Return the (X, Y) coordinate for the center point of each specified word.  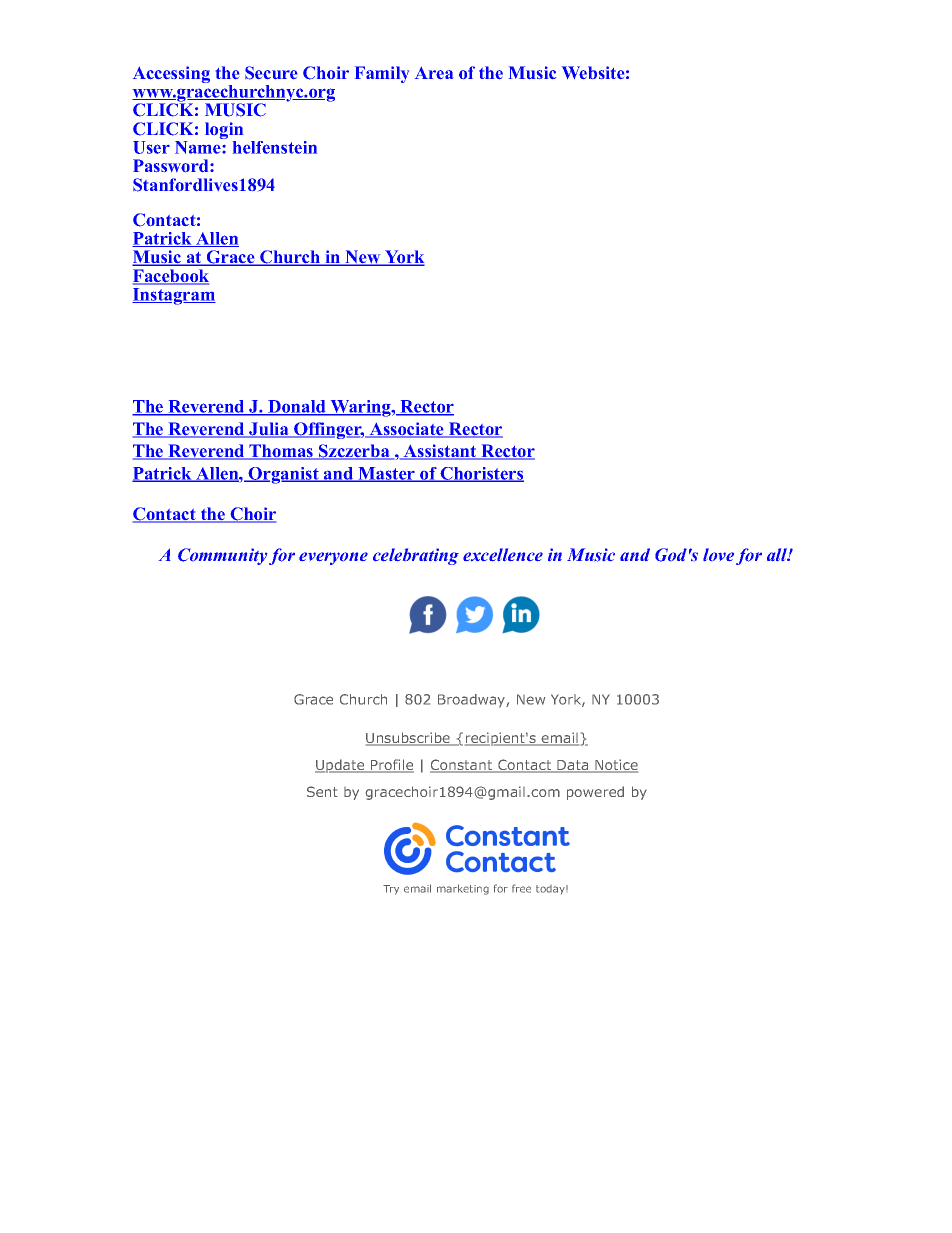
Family (382, 74)
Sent (322, 791)
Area (434, 73)
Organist (283, 475)
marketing (463, 889)
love (718, 554)
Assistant (440, 452)
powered (595, 793)
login (224, 132)
